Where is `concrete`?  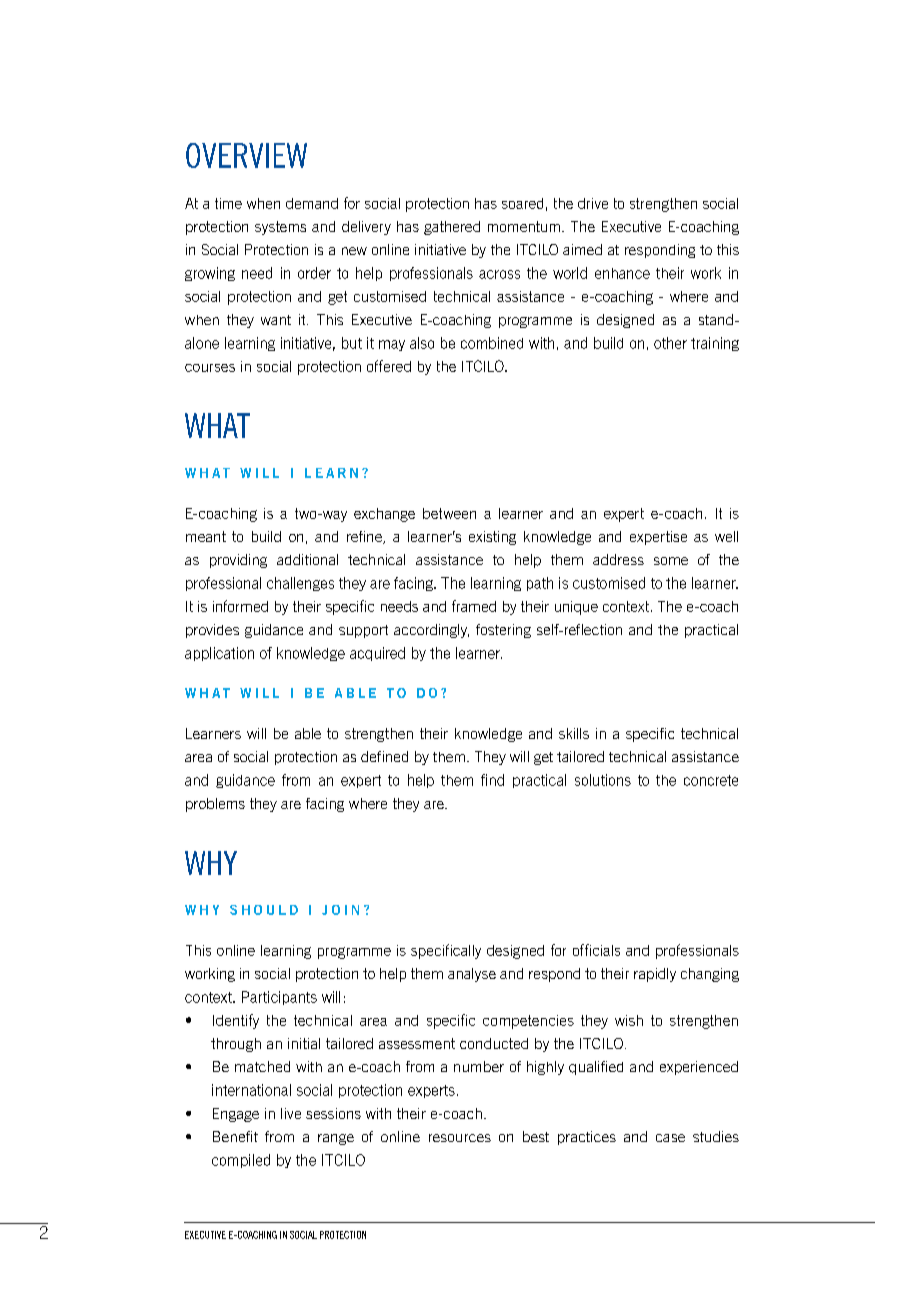 concrete is located at coordinates (711, 780).
